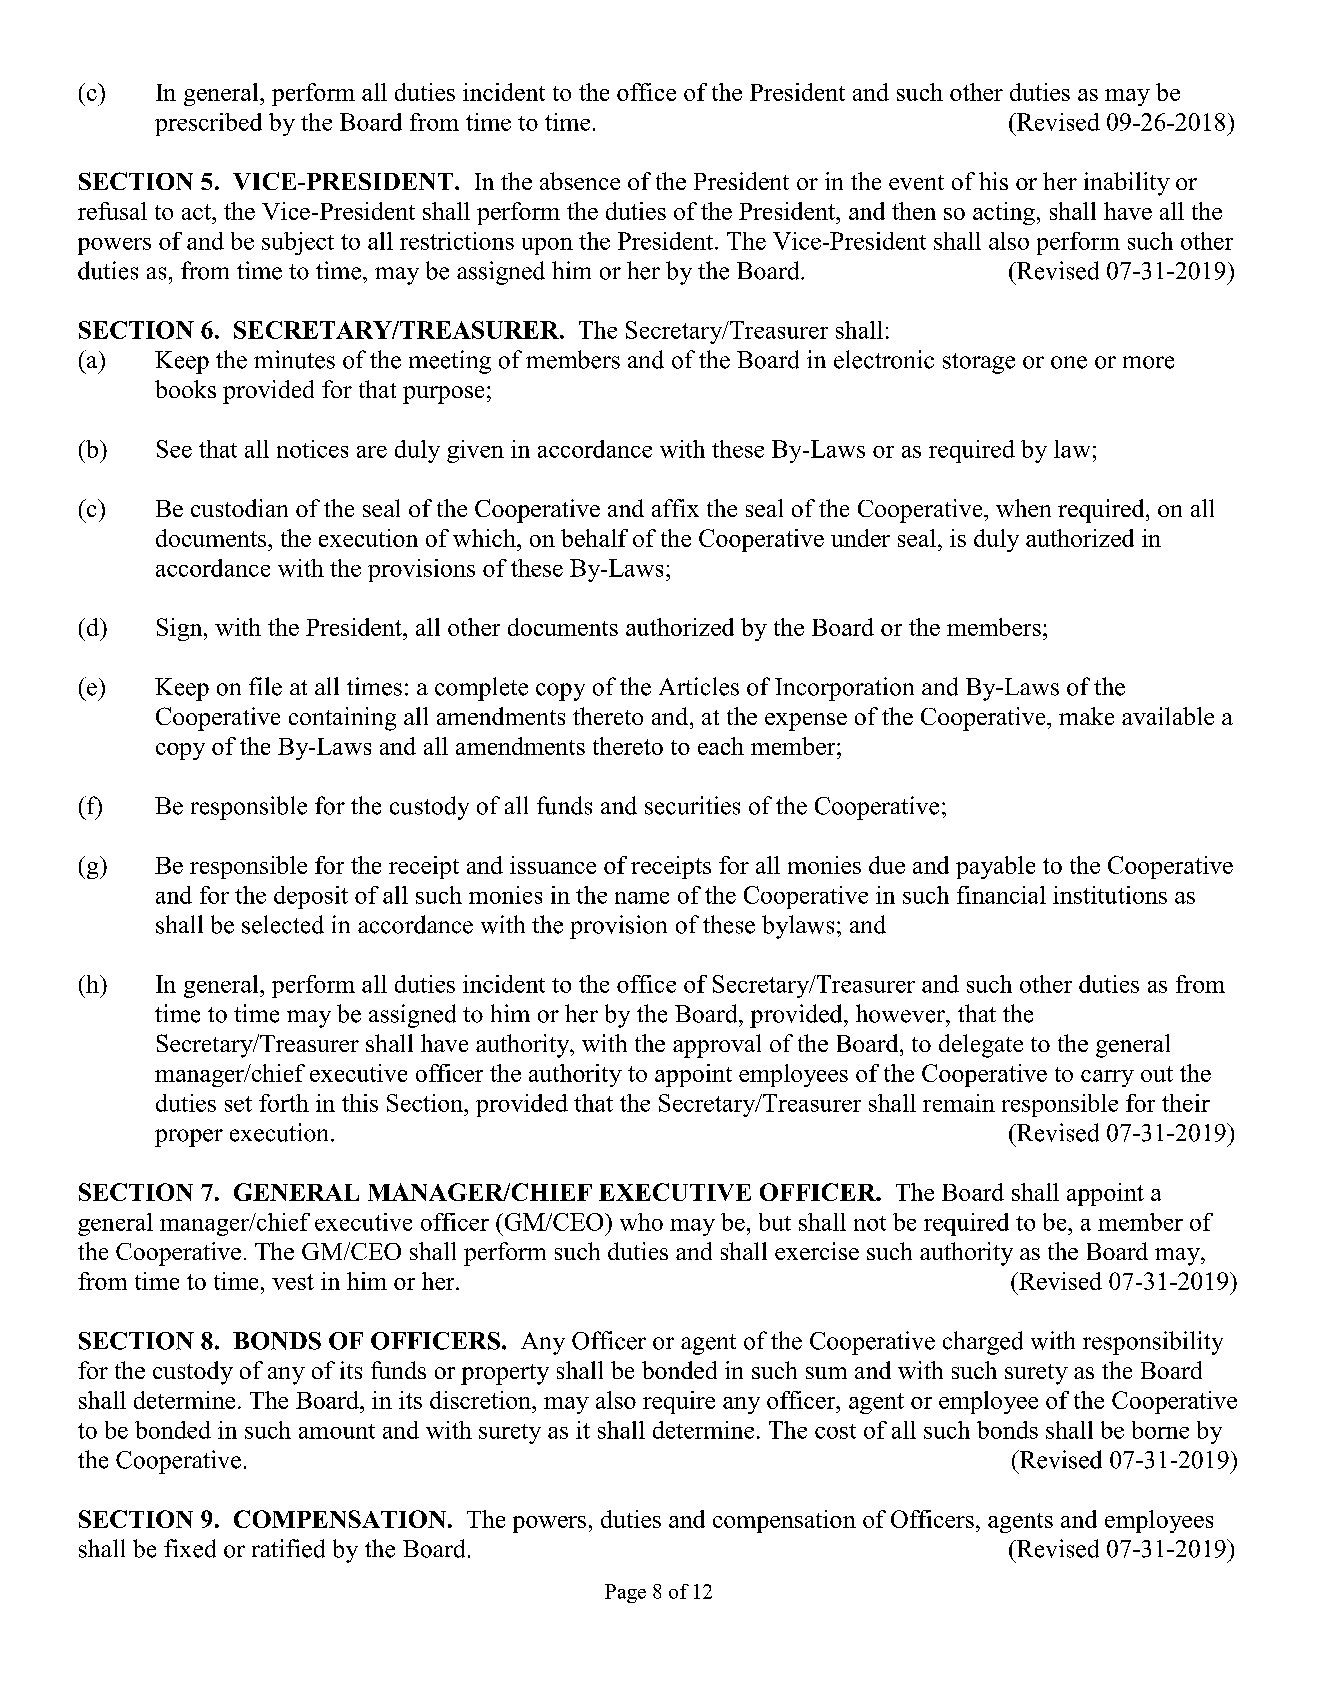  What do you see at coordinates (265, 686) in the page?
I see `file` at bounding box center [265, 686].
